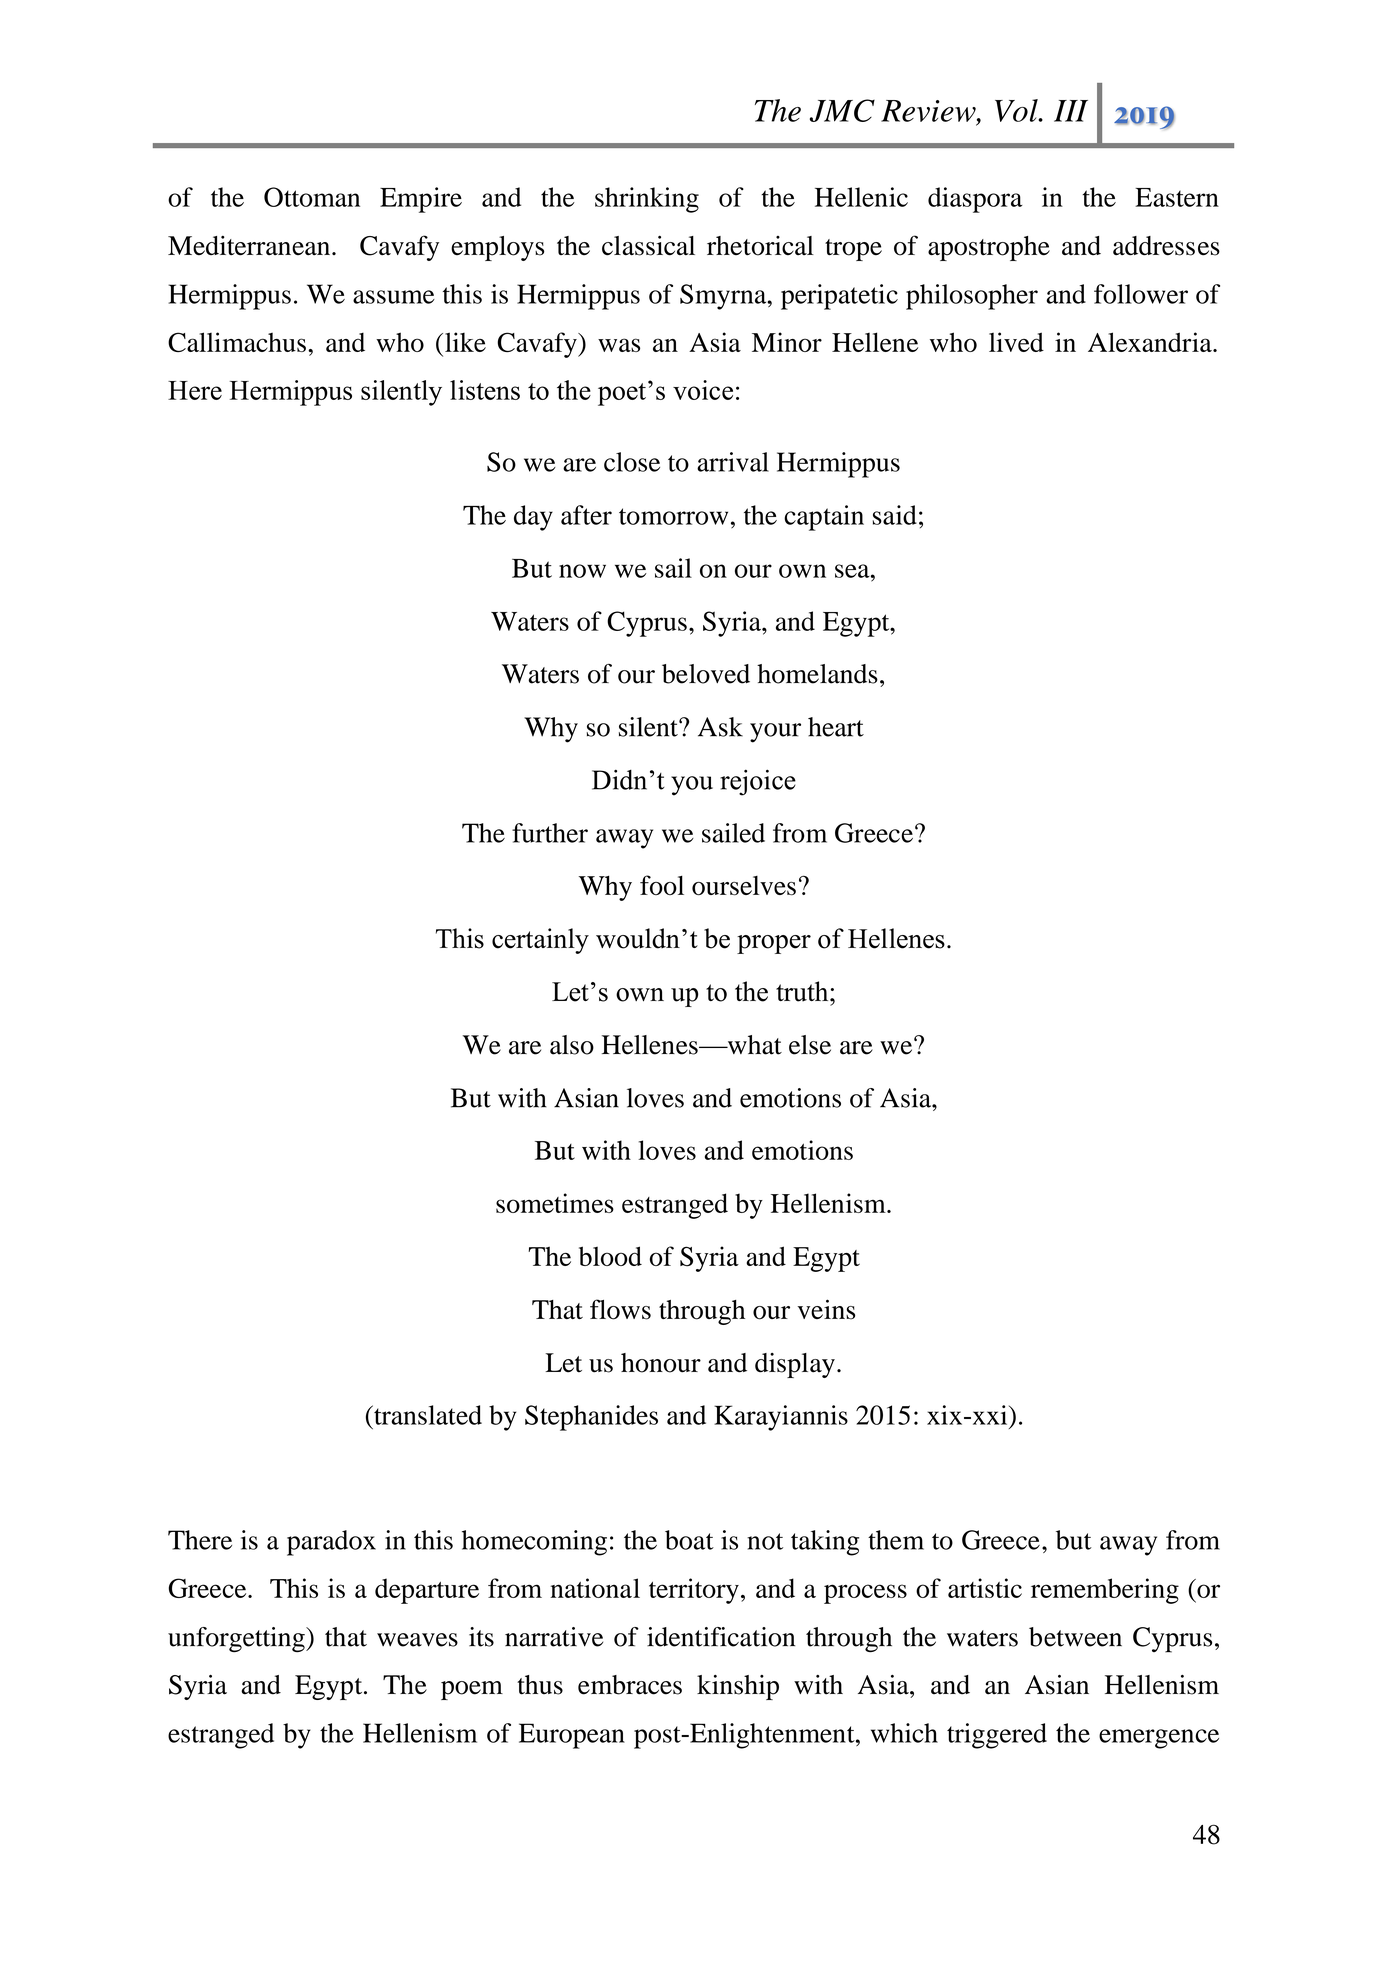 The image size is (1388, 1964). What do you see at coordinates (647, 200) in the screenshot?
I see `shrinking` at bounding box center [647, 200].
